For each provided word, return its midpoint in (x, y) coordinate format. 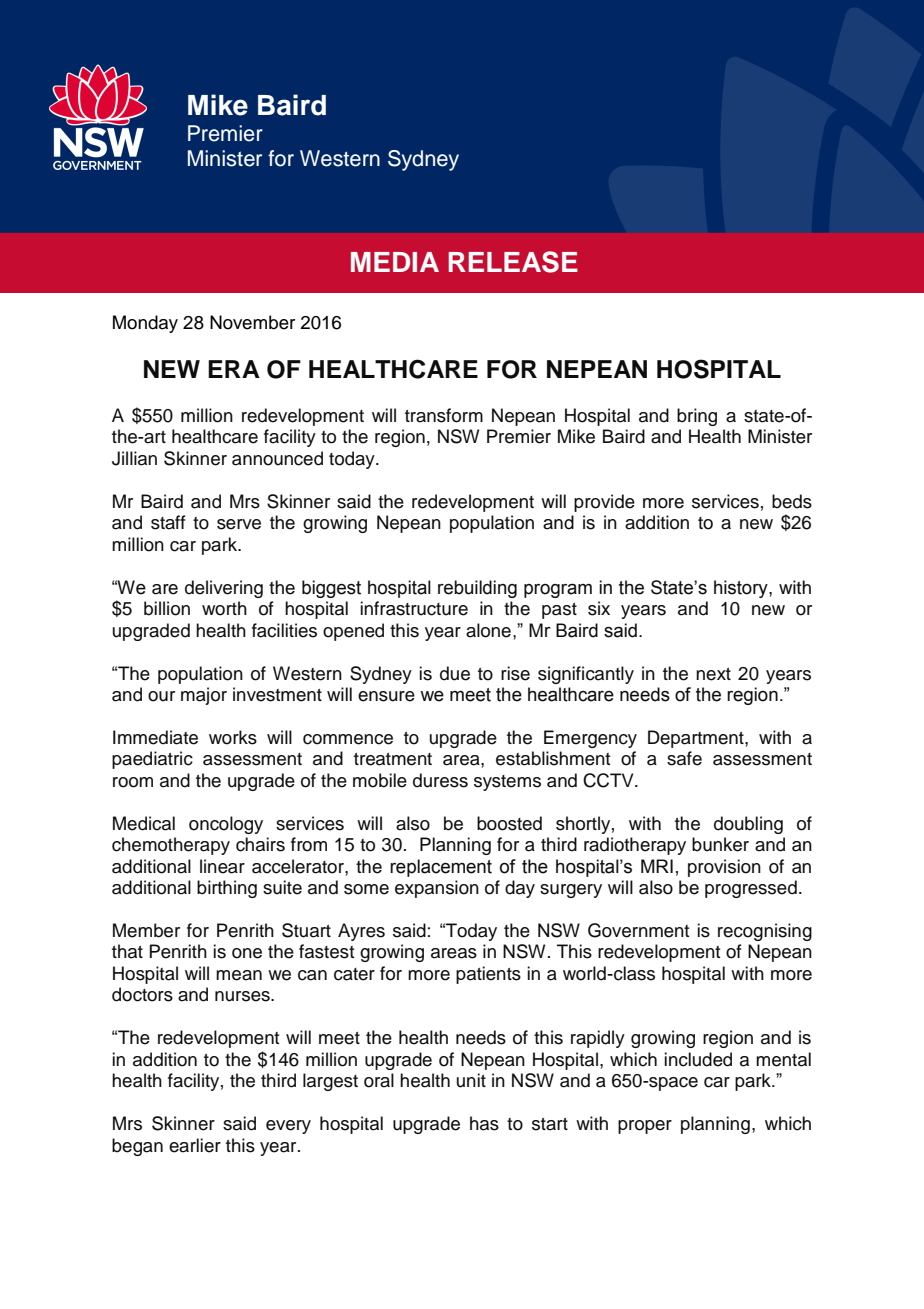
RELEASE (513, 262)
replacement (441, 868)
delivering (224, 589)
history (742, 589)
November (252, 322)
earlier (195, 1145)
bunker (720, 844)
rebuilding (477, 589)
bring (697, 417)
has (484, 1123)
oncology (226, 825)
